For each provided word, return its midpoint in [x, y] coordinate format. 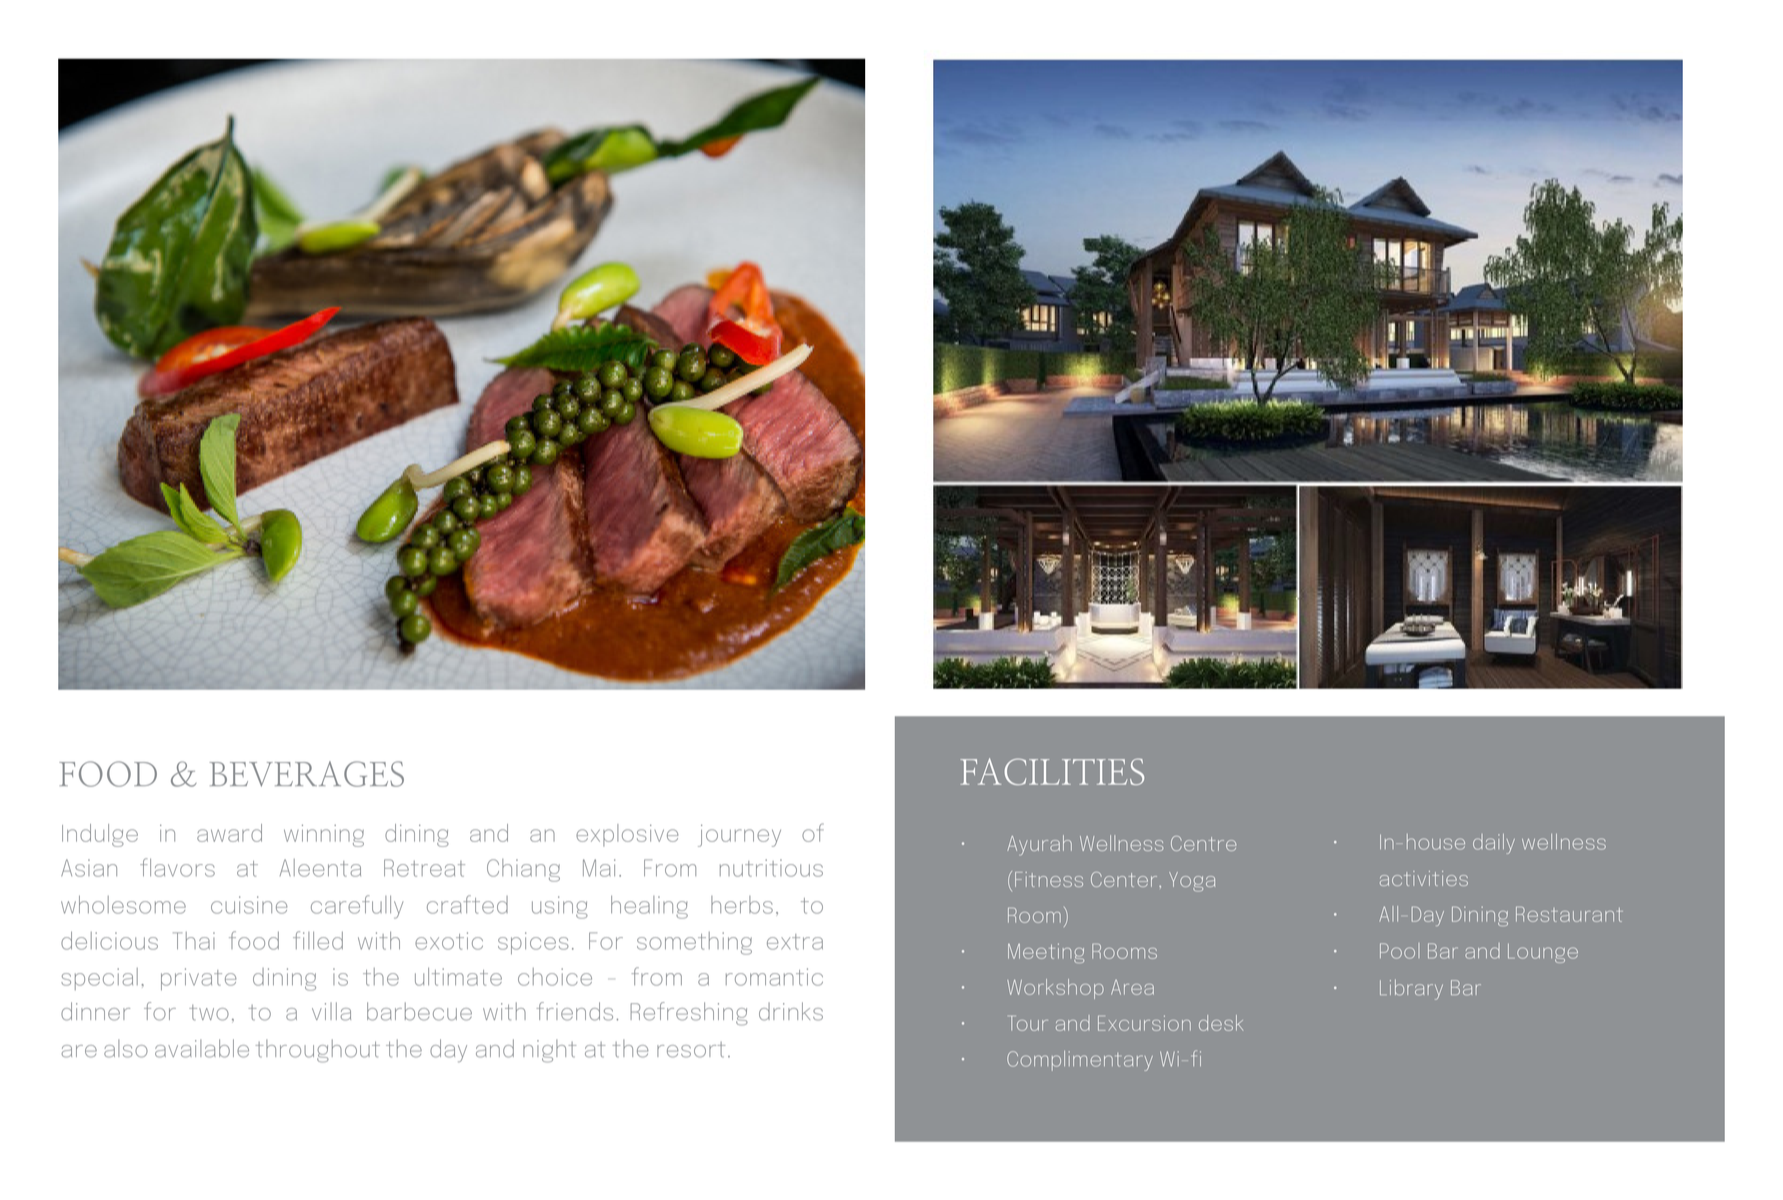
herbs [742, 905]
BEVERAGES [307, 774]
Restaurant [1569, 914]
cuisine [249, 905]
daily [1494, 844]
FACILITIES [1052, 771]
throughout [318, 1051]
